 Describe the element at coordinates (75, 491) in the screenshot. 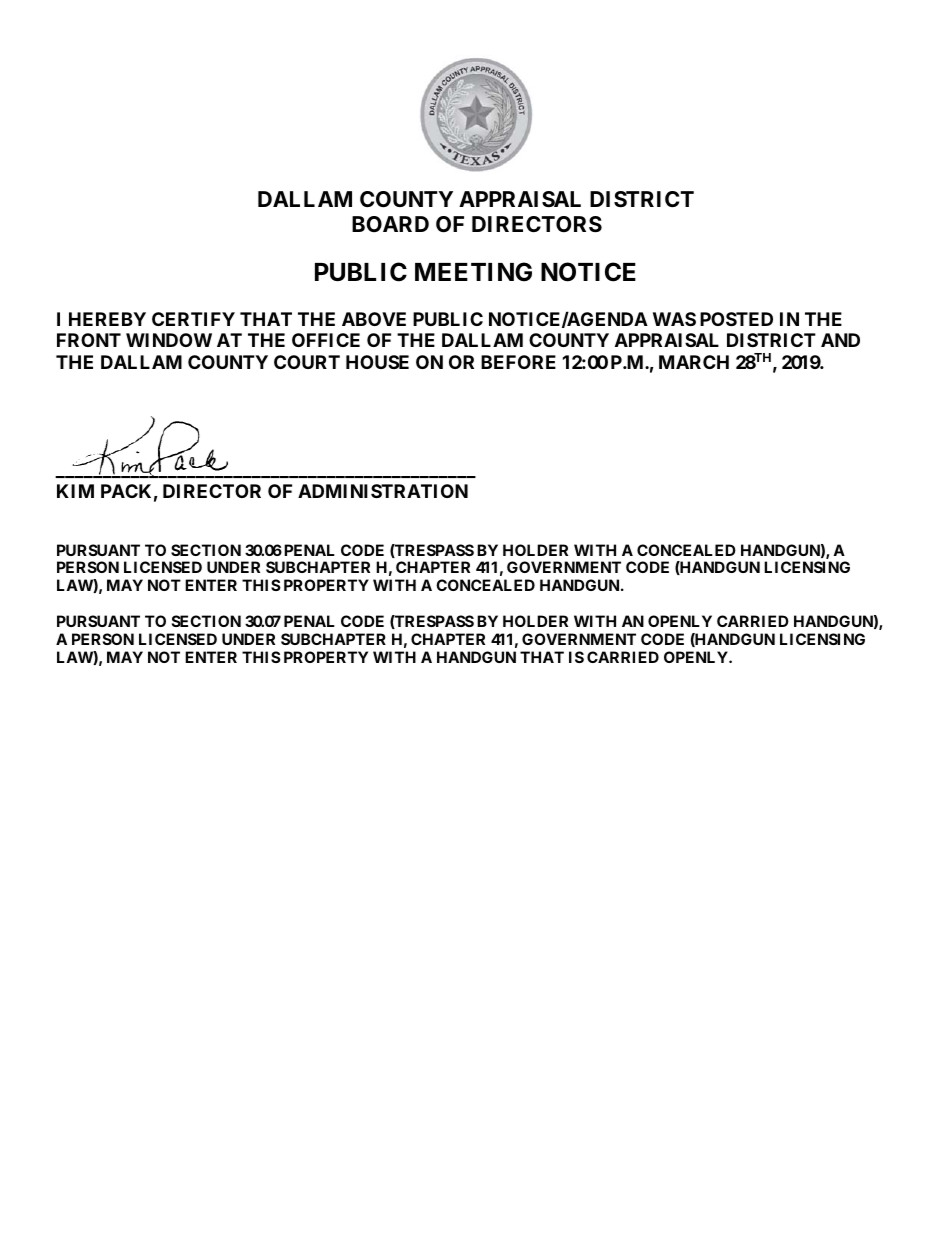

I see `KIM` at that location.
